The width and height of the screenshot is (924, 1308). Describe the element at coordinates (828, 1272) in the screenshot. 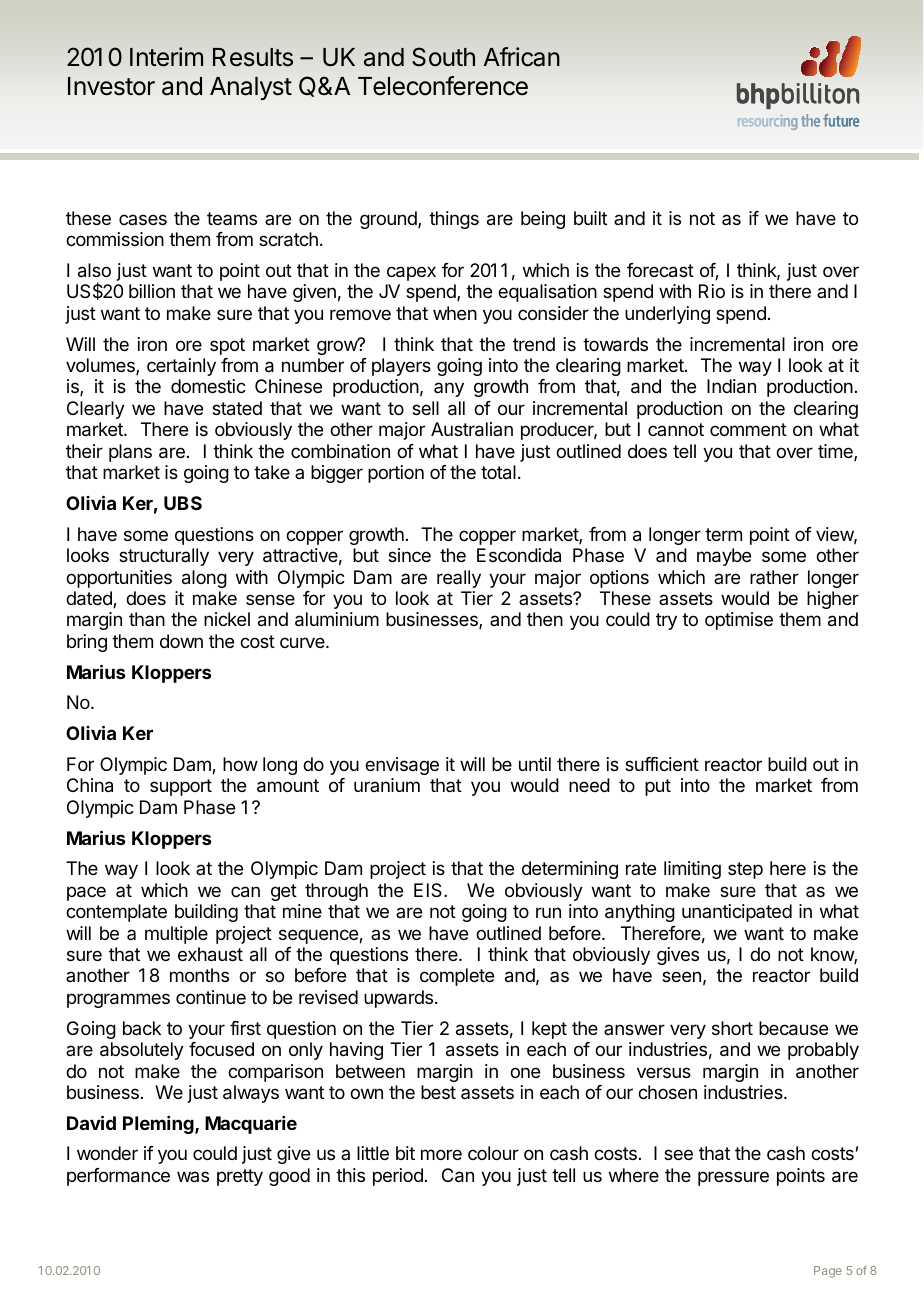

I see `Page` at that location.
